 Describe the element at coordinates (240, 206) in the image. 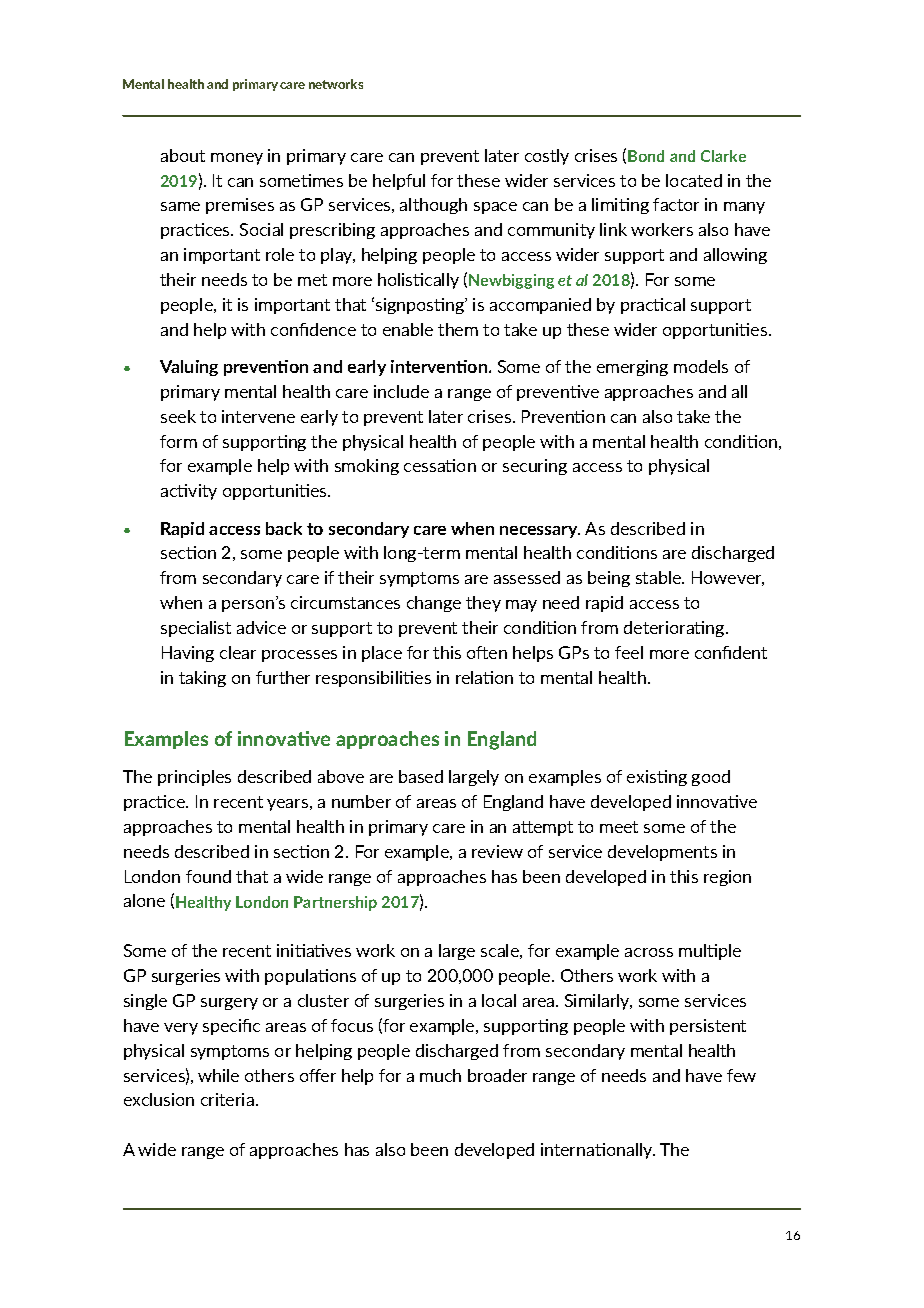

I see `premises` at that location.
